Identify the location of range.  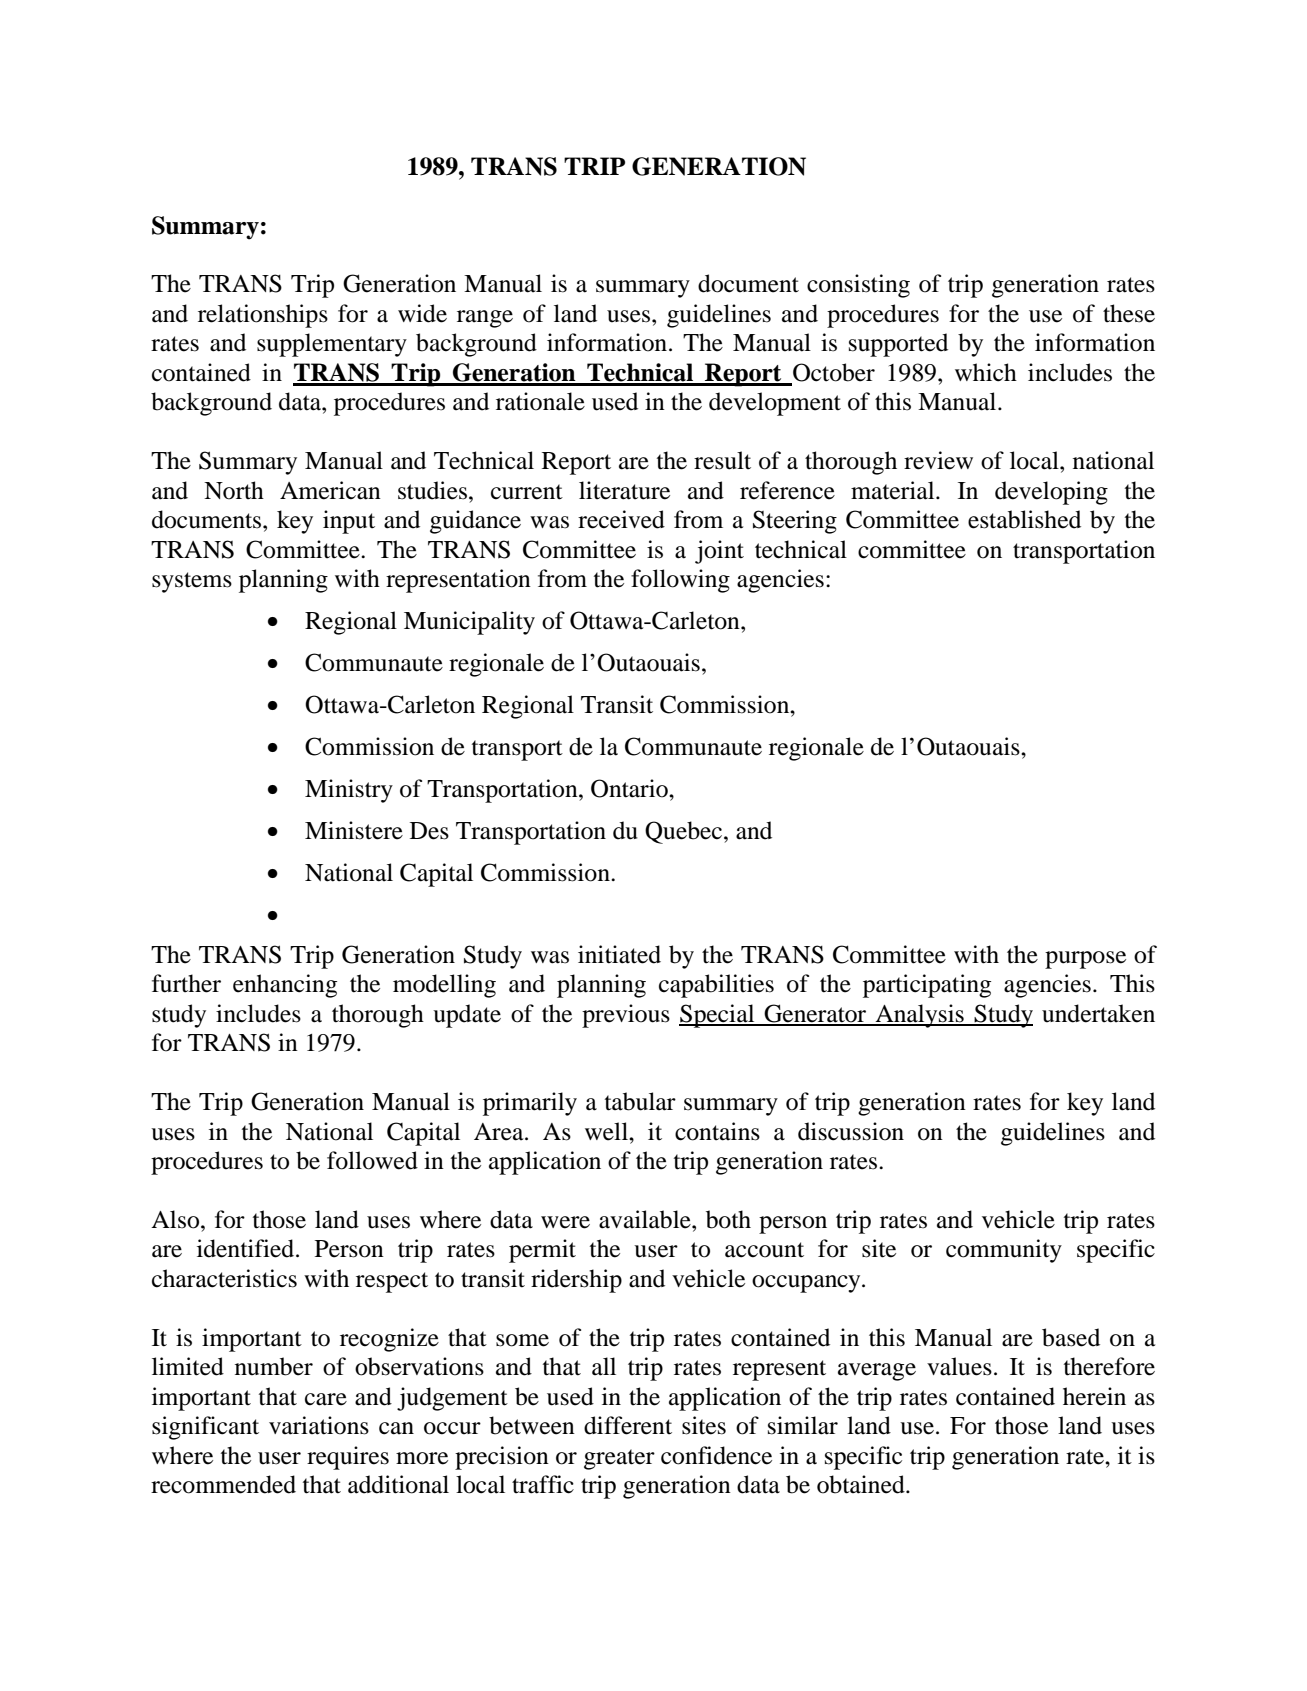
(485, 319).
